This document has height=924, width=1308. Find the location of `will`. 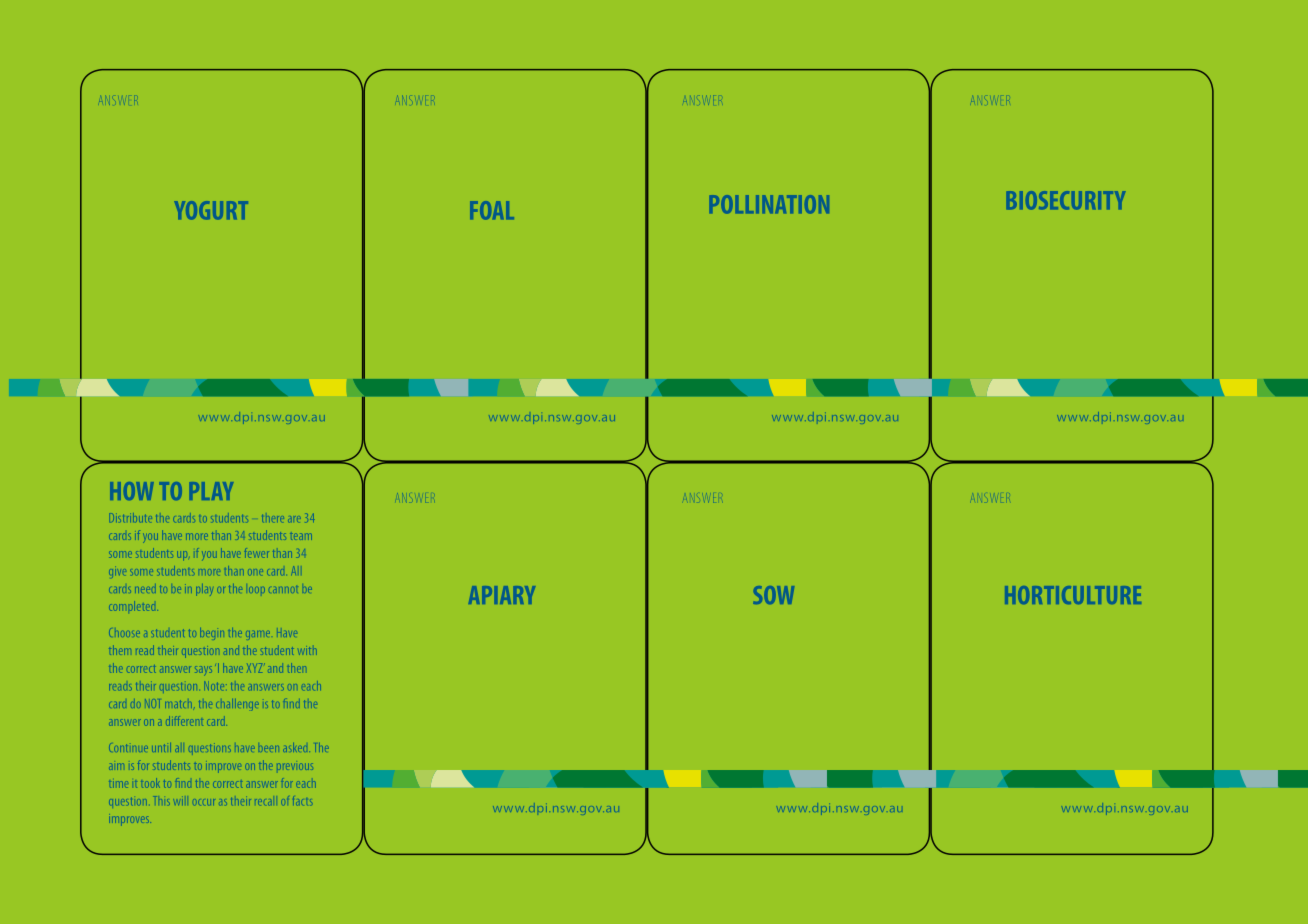

will is located at coordinates (180, 802).
